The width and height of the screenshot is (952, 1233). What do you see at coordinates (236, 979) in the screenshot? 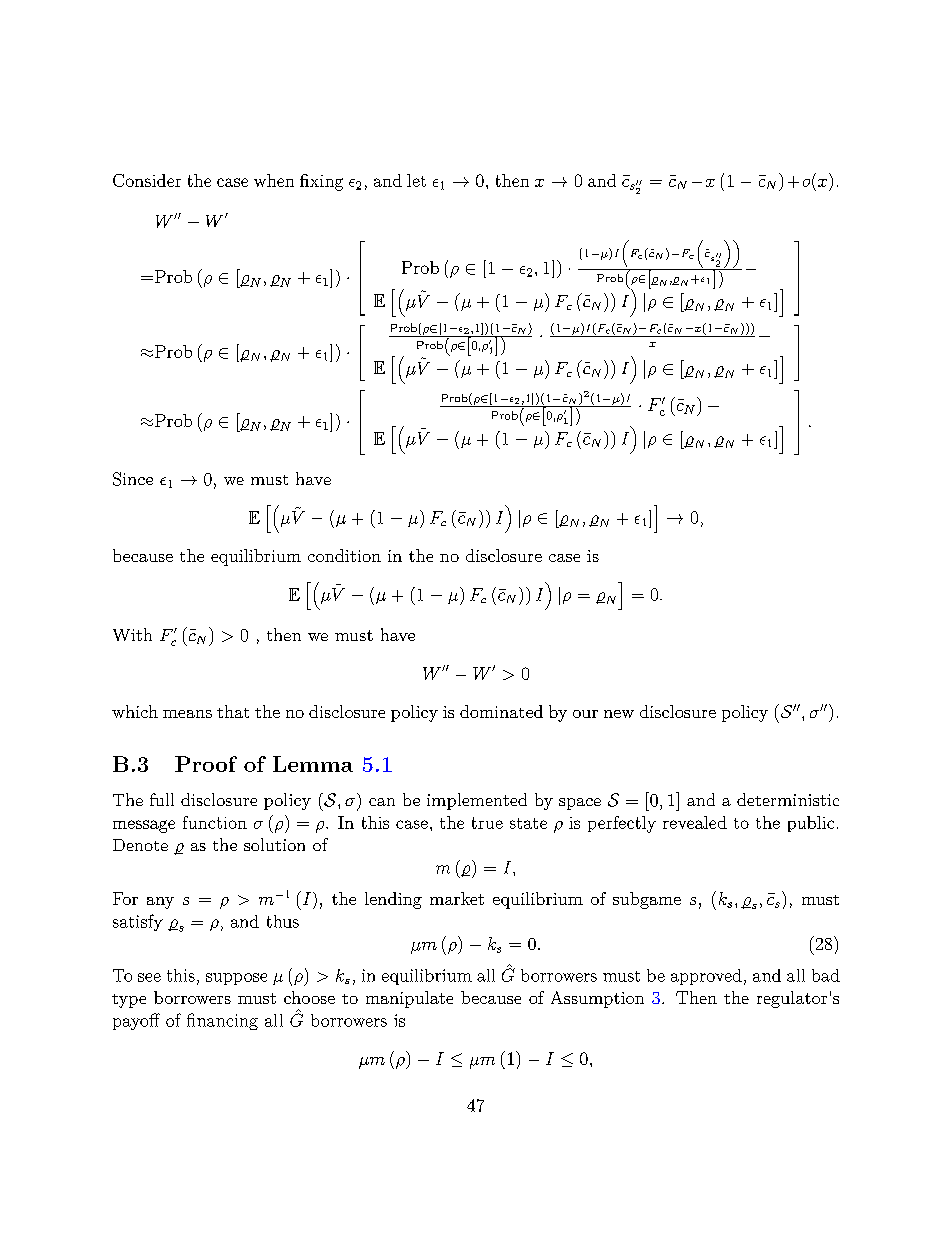
I see `suppose` at bounding box center [236, 979].
